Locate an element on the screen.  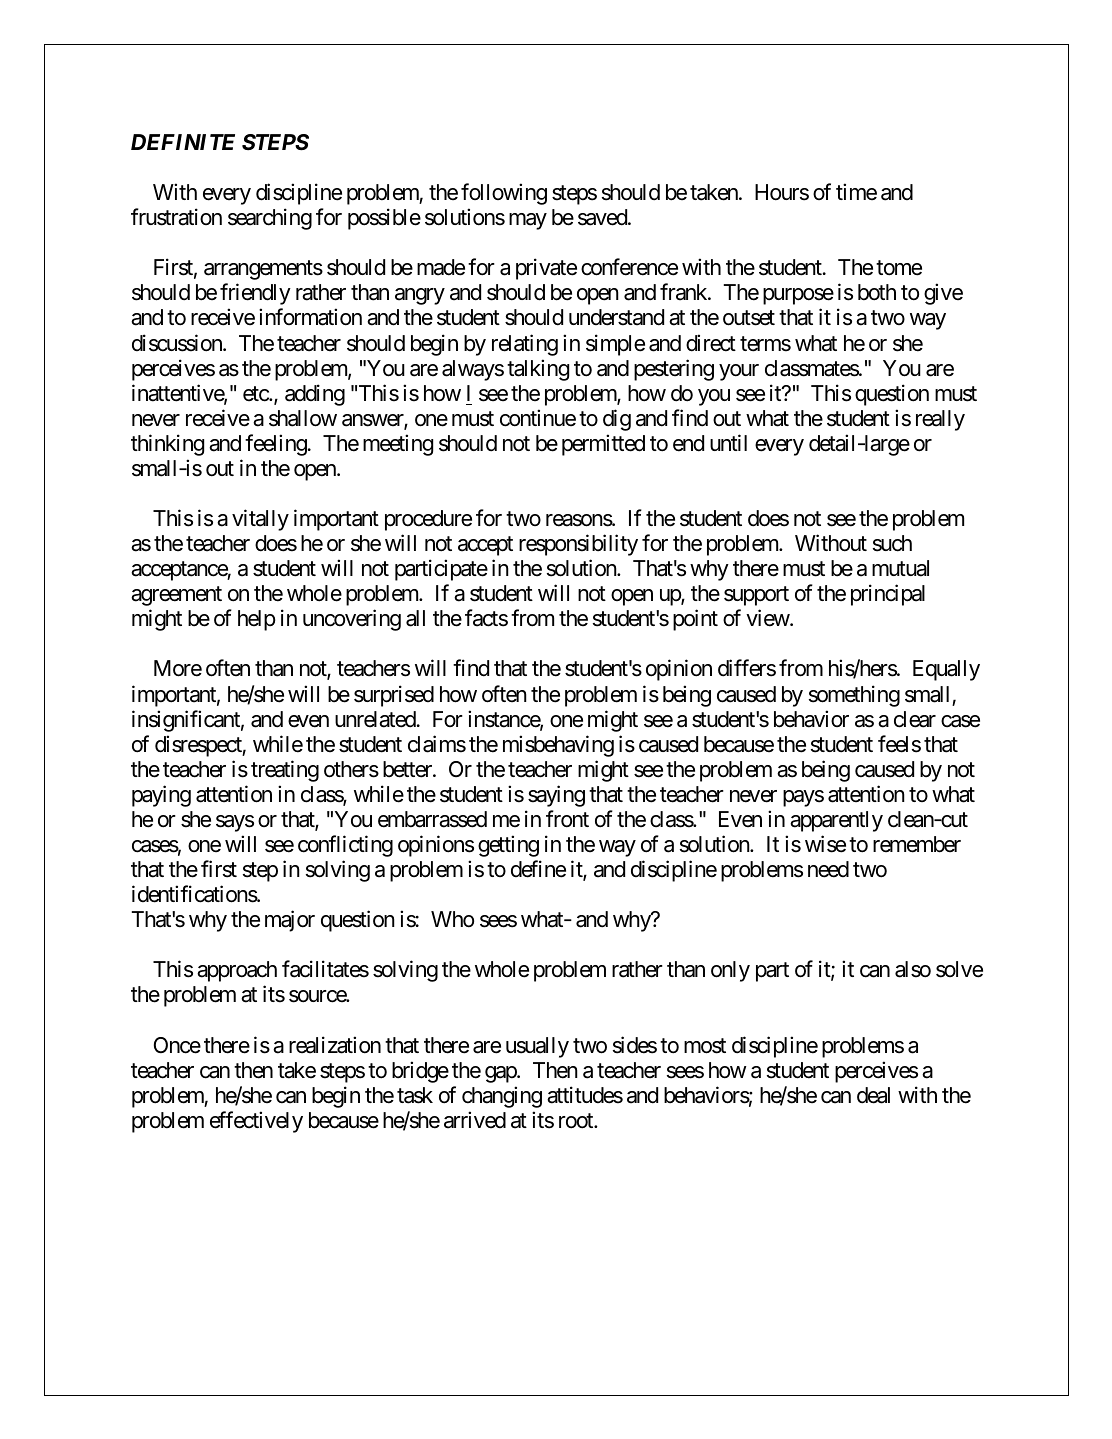
getting is located at coordinates (508, 846).
